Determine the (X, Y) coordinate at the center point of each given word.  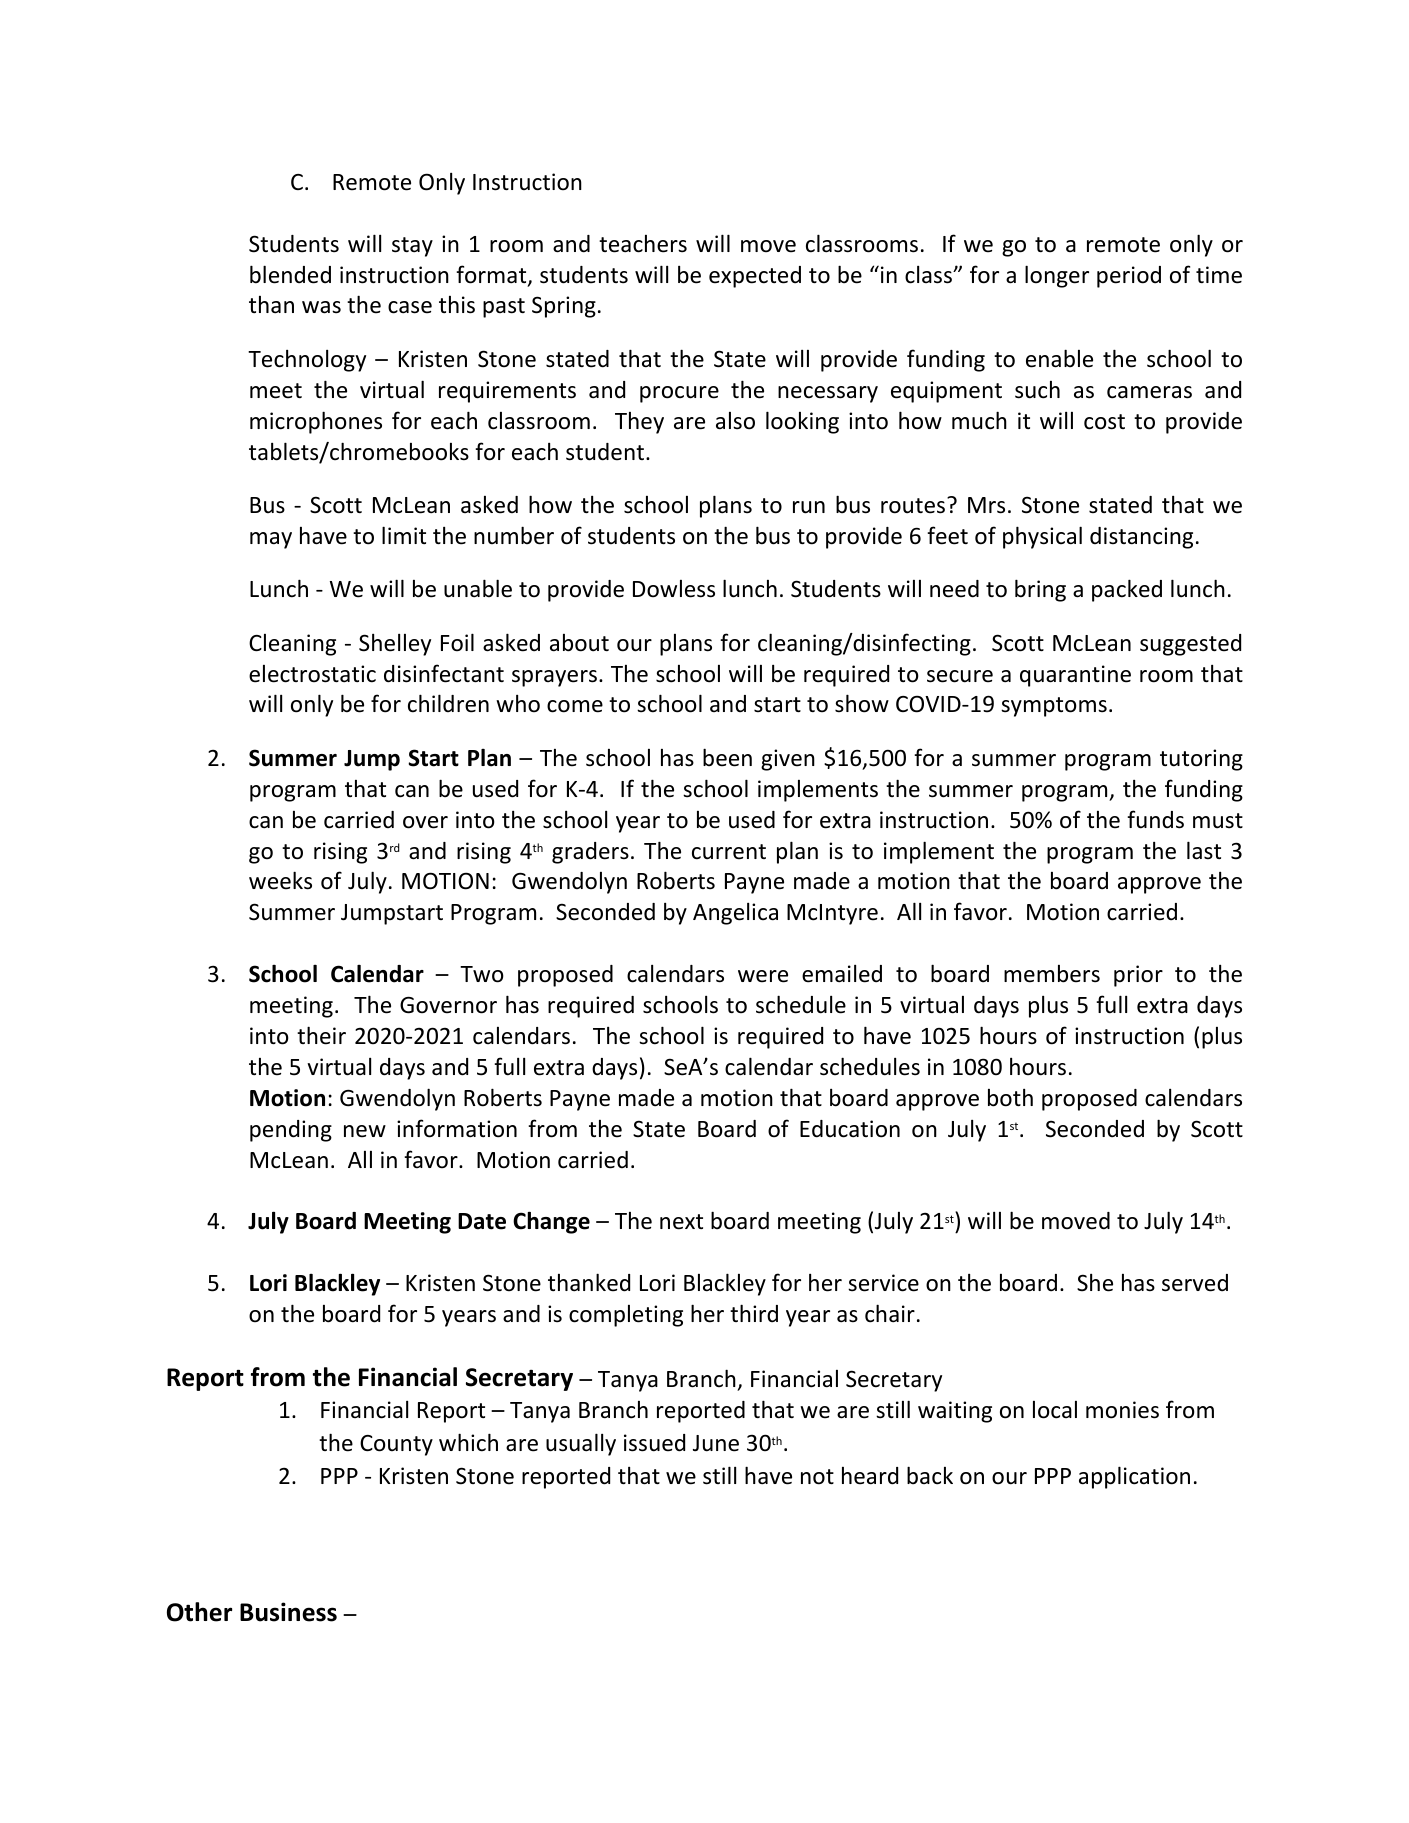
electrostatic (312, 674)
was (321, 307)
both (1010, 1098)
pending (291, 1131)
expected (755, 277)
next (681, 1222)
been (727, 757)
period (1129, 277)
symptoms (1054, 707)
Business (288, 1612)
